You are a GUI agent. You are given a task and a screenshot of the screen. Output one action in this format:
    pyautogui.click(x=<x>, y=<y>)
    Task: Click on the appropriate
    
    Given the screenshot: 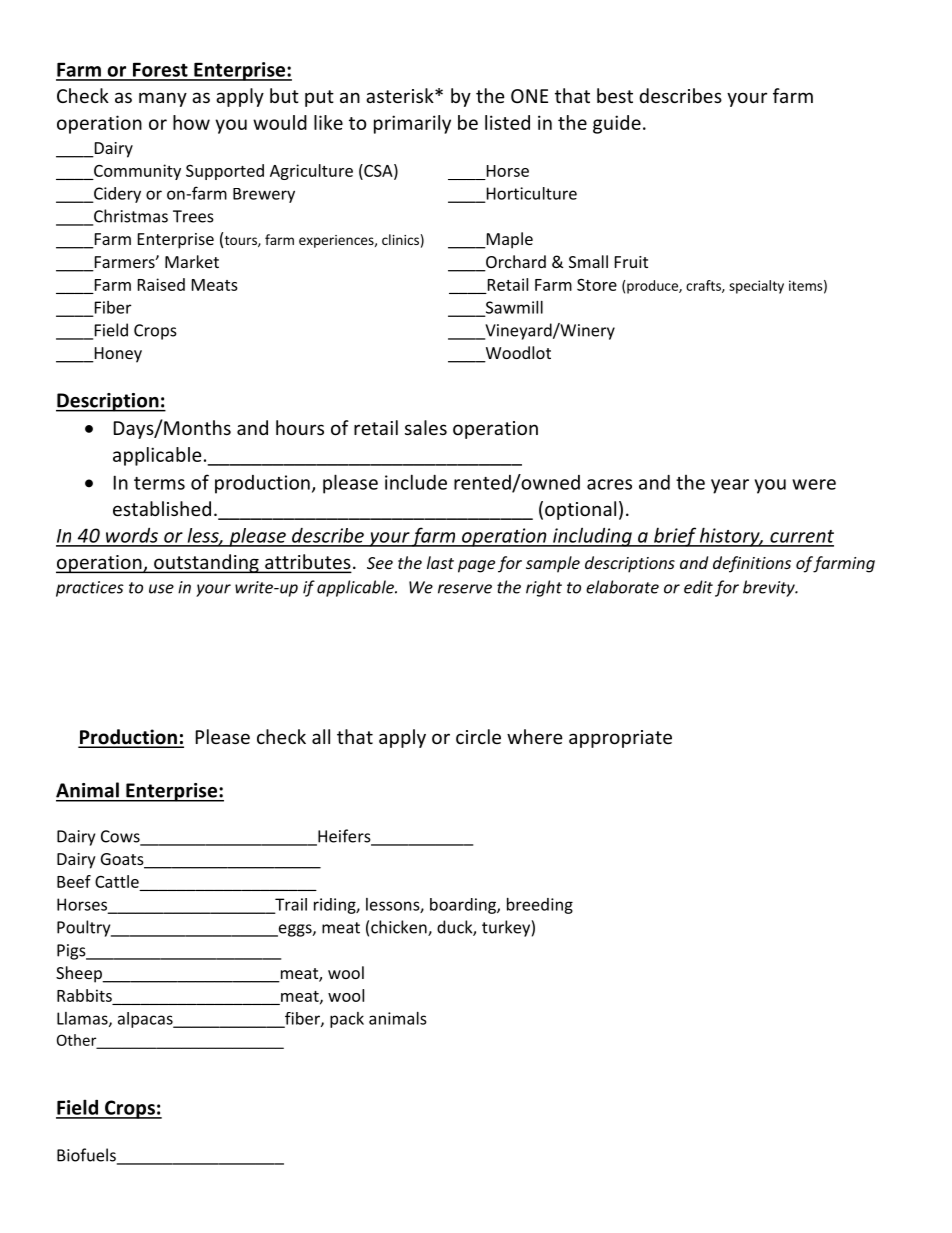 What is the action you would take?
    pyautogui.click(x=620, y=739)
